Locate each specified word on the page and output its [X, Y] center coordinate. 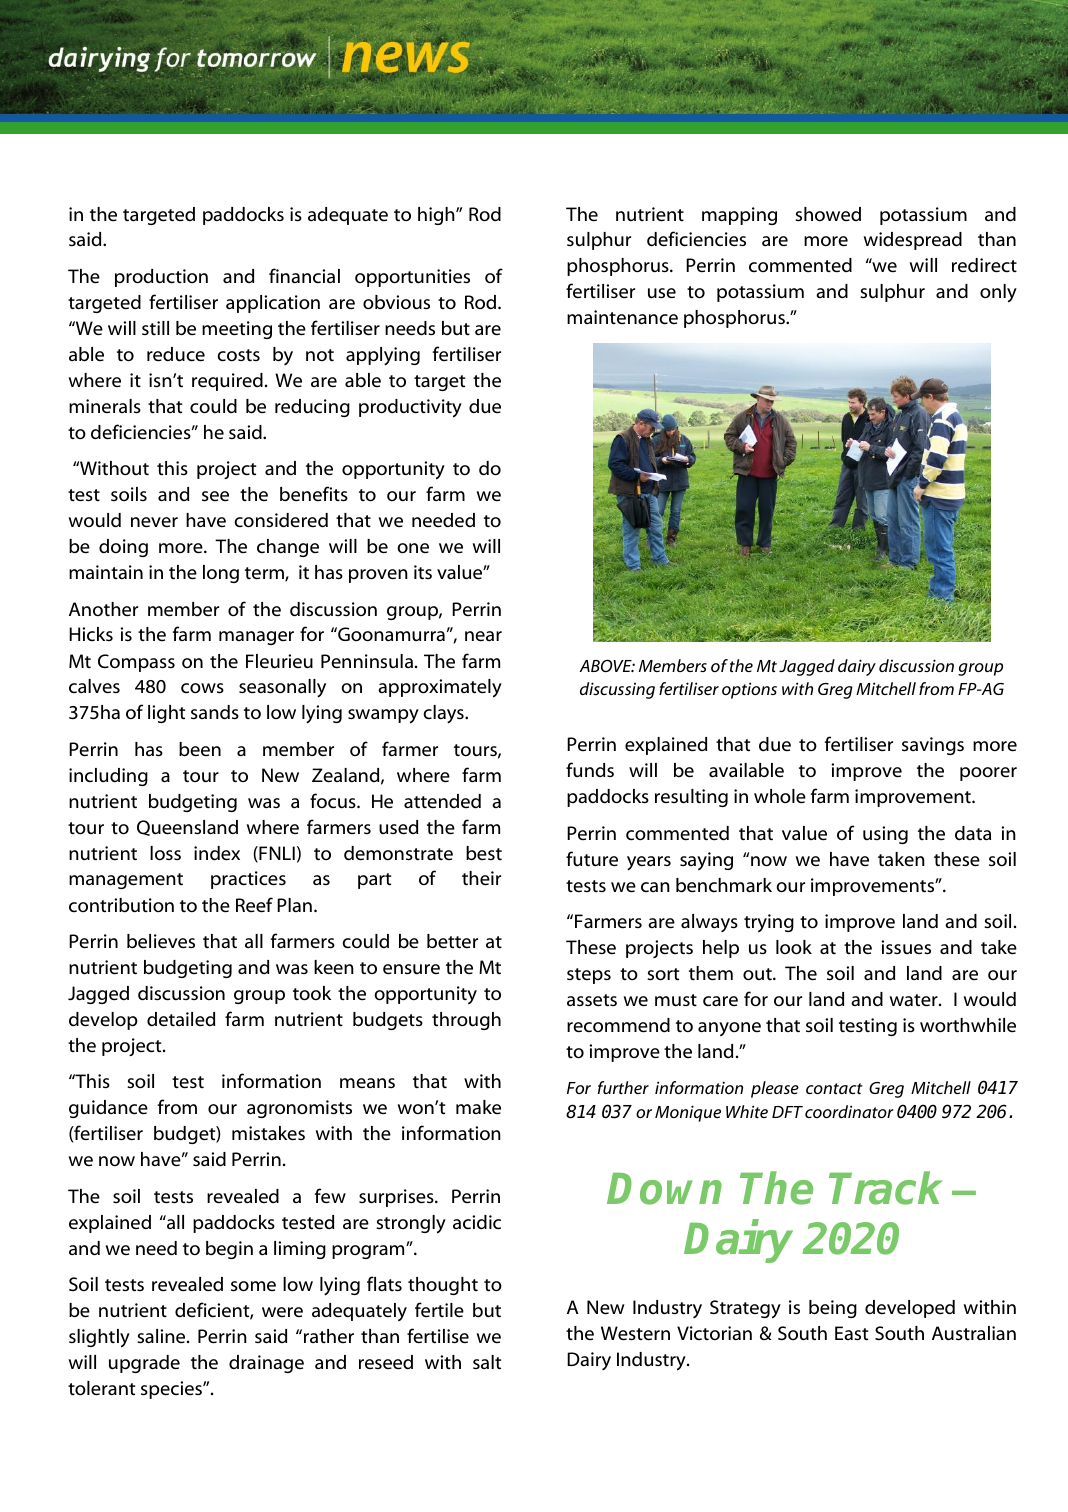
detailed [181, 1019]
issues [906, 947]
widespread [913, 241]
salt [487, 1362]
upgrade [144, 1364]
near [483, 636]
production [161, 278]
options [749, 690]
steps [589, 976]
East [851, 1333]
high [437, 216]
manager [256, 638]
